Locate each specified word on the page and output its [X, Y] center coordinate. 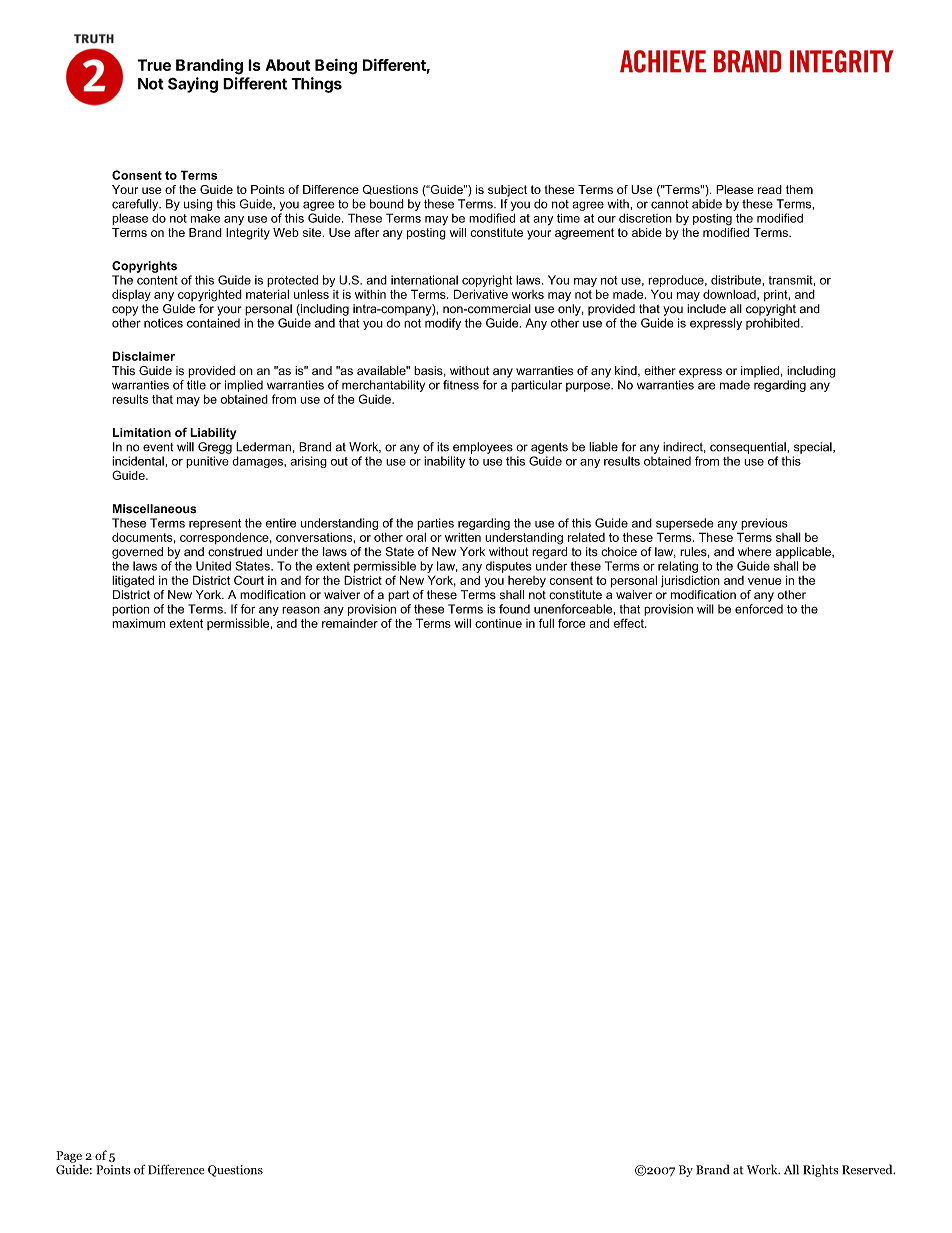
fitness [461, 385]
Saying [193, 85]
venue [764, 581]
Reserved [868, 1169]
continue [498, 623]
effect [630, 623]
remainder [350, 623]
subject [507, 191]
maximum [138, 623]
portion [130, 610]
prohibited [774, 324]
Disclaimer [144, 356]
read [770, 189]
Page [69, 1158]
